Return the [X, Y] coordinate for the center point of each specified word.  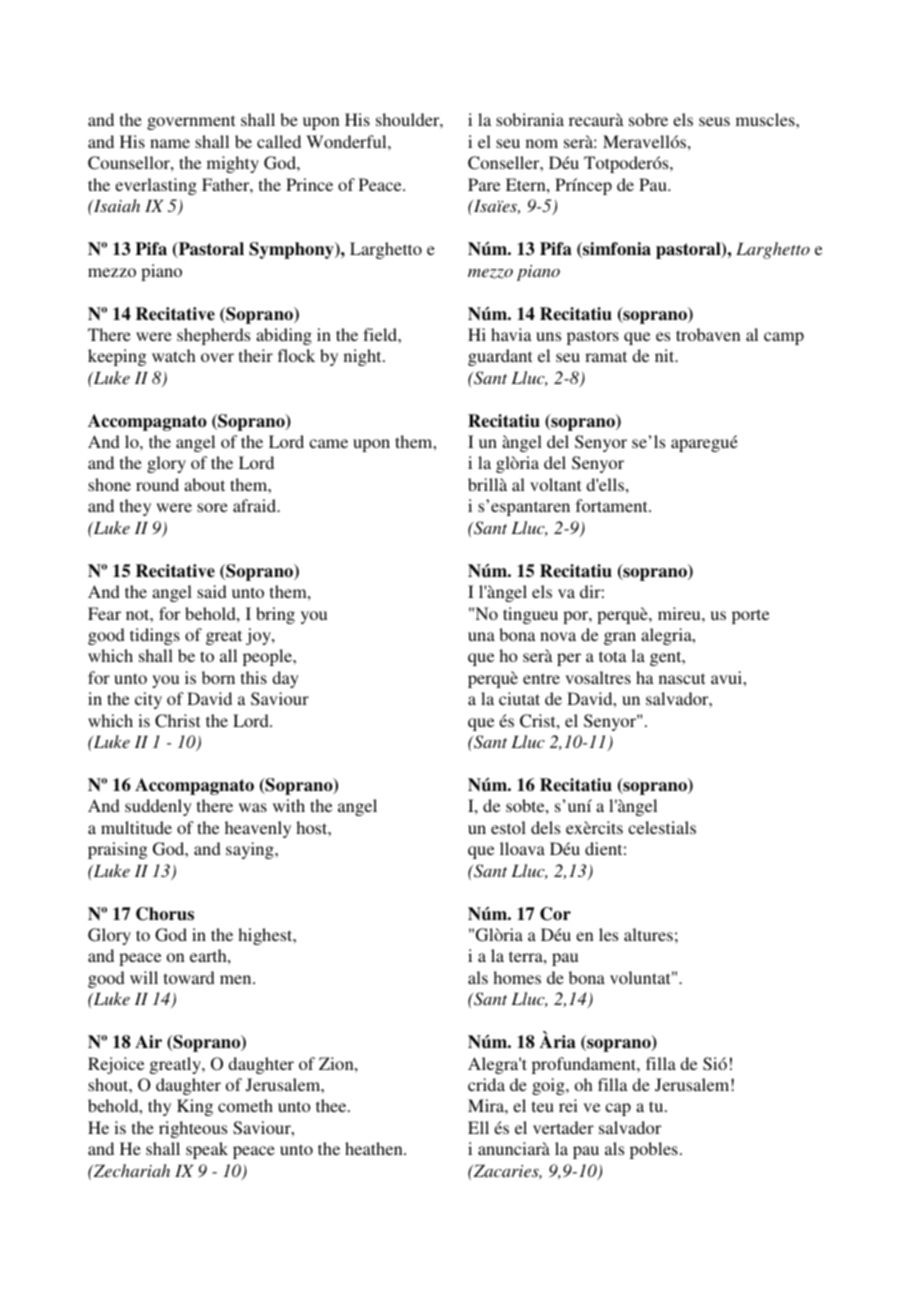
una [481, 636]
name [170, 143]
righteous [193, 1129]
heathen [375, 1148]
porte [750, 616]
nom [542, 143]
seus [714, 121]
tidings [155, 636]
